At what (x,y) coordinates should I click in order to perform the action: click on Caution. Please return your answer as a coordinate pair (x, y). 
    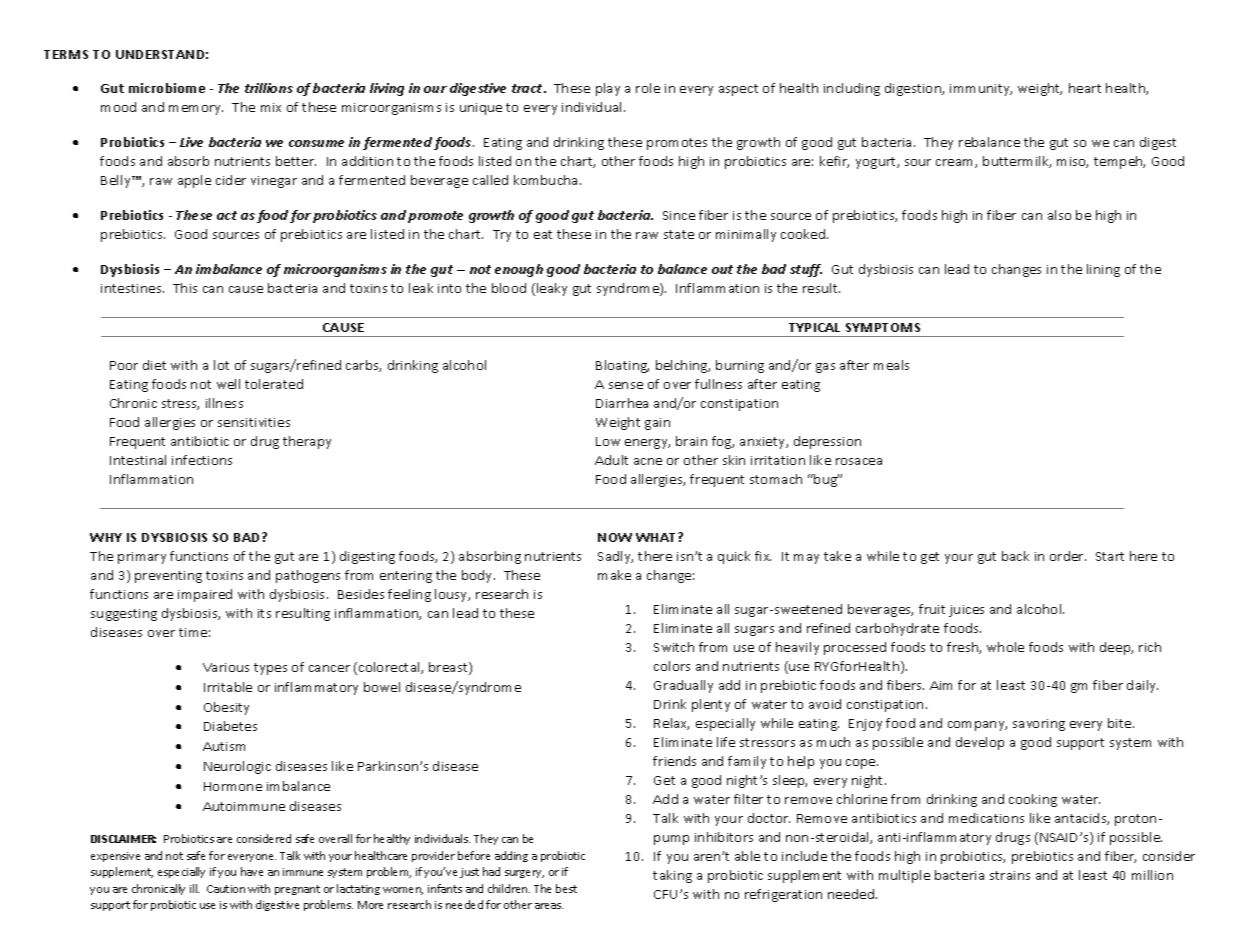
    Looking at the image, I should click on (226, 889).
